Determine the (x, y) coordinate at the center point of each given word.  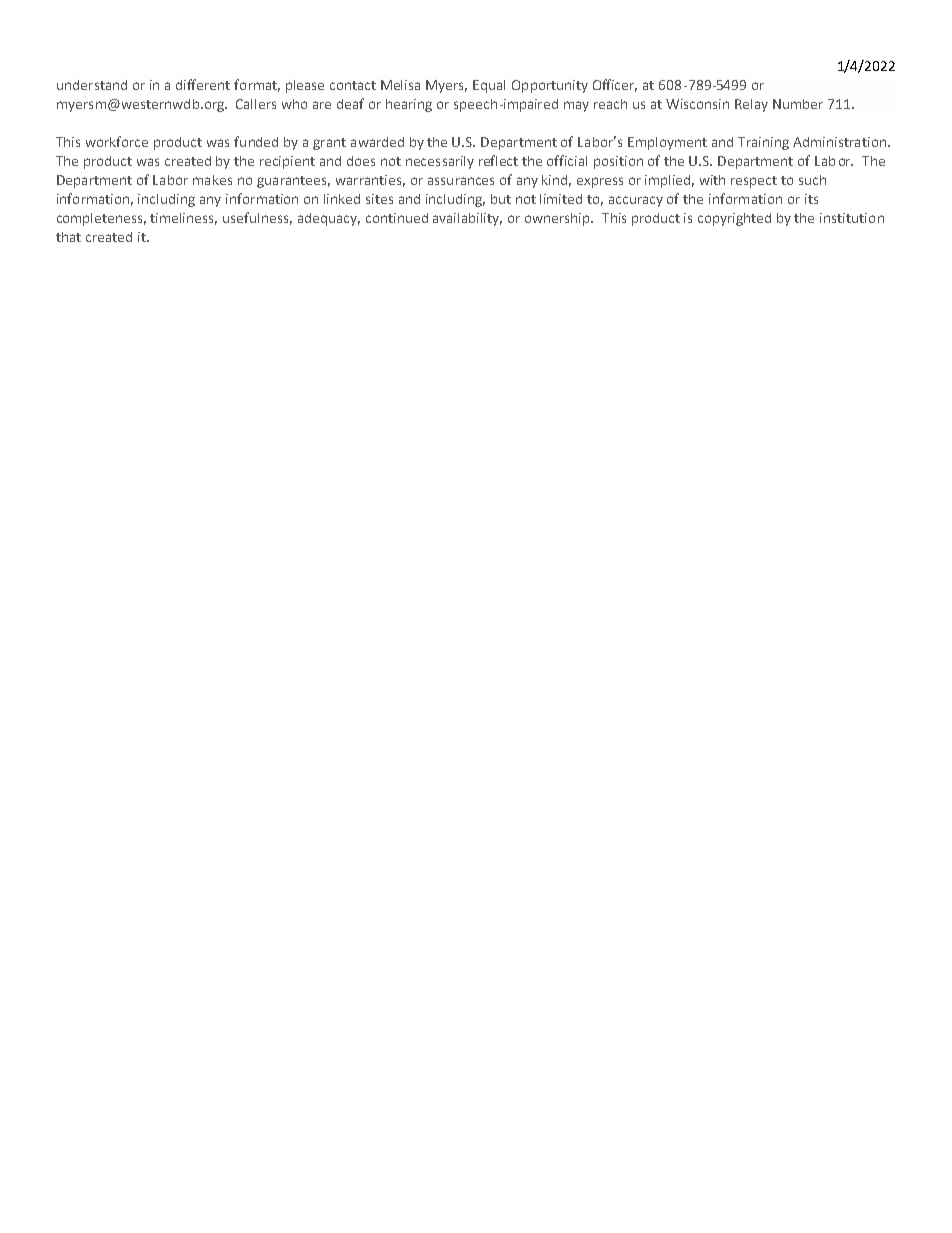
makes (212, 180)
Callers (256, 104)
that (68, 237)
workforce (117, 141)
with (712, 180)
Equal (489, 86)
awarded (377, 142)
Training (763, 143)
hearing (409, 105)
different (203, 84)
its (811, 199)
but (501, 199)
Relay (751, 105)
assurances (461, 181)
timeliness (183, 219)
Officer (615, 85)
